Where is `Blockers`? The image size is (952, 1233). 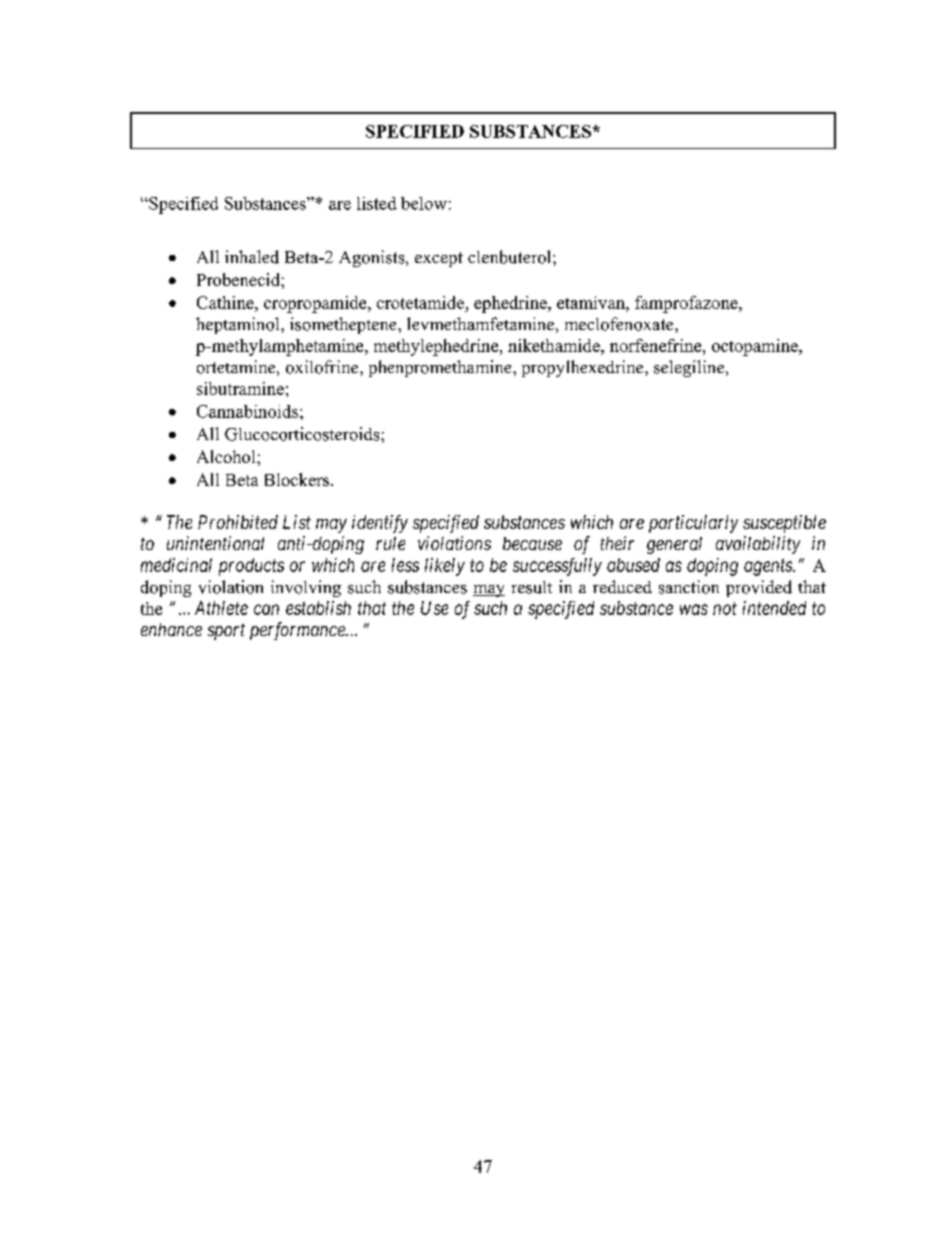 Blockers is located at coordinates (297, 479).
